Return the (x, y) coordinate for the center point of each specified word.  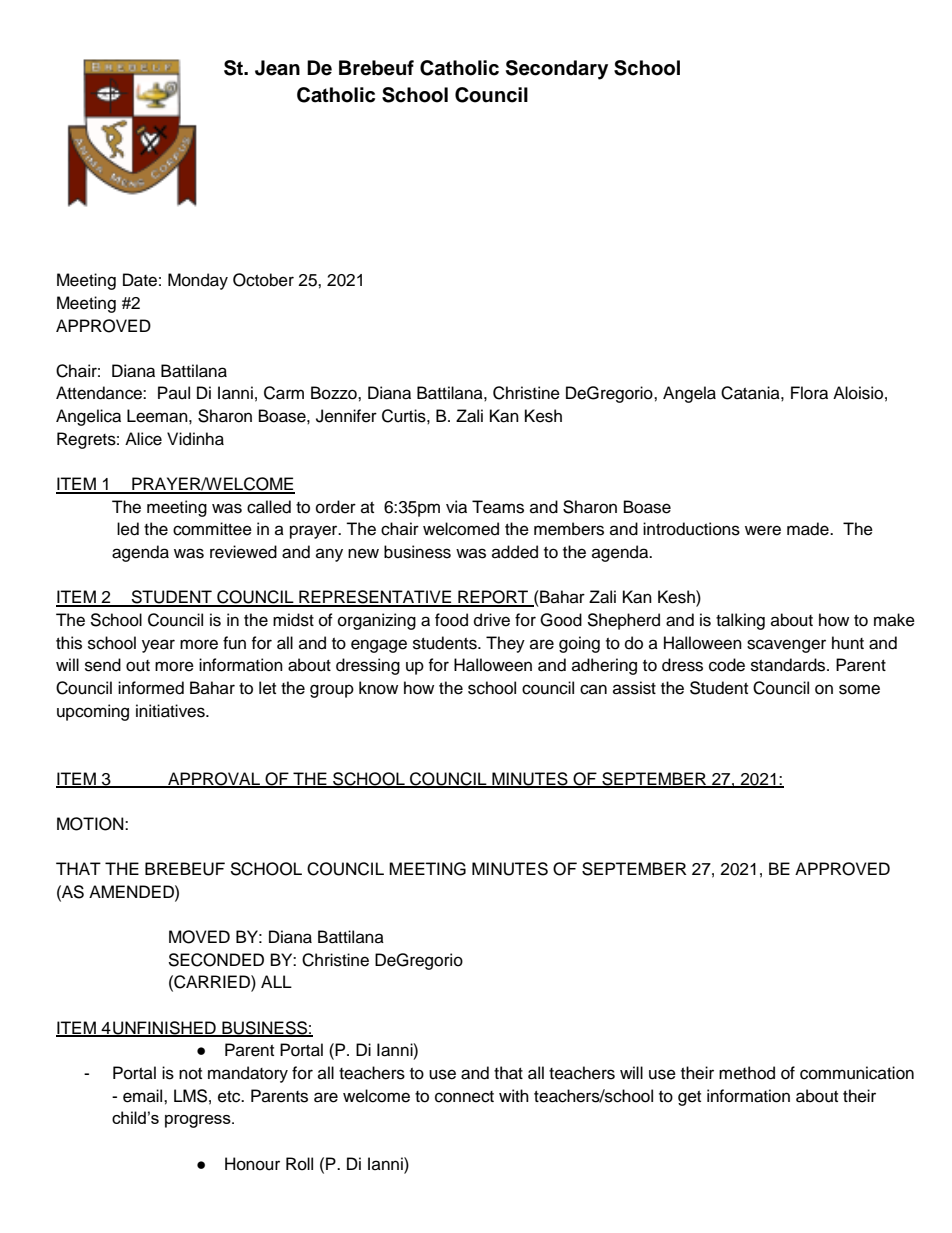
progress (199, 1121)
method (747, 1073)
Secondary (557, 70)
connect (464, 1097)
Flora (809, 393)
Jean (277, 68)
